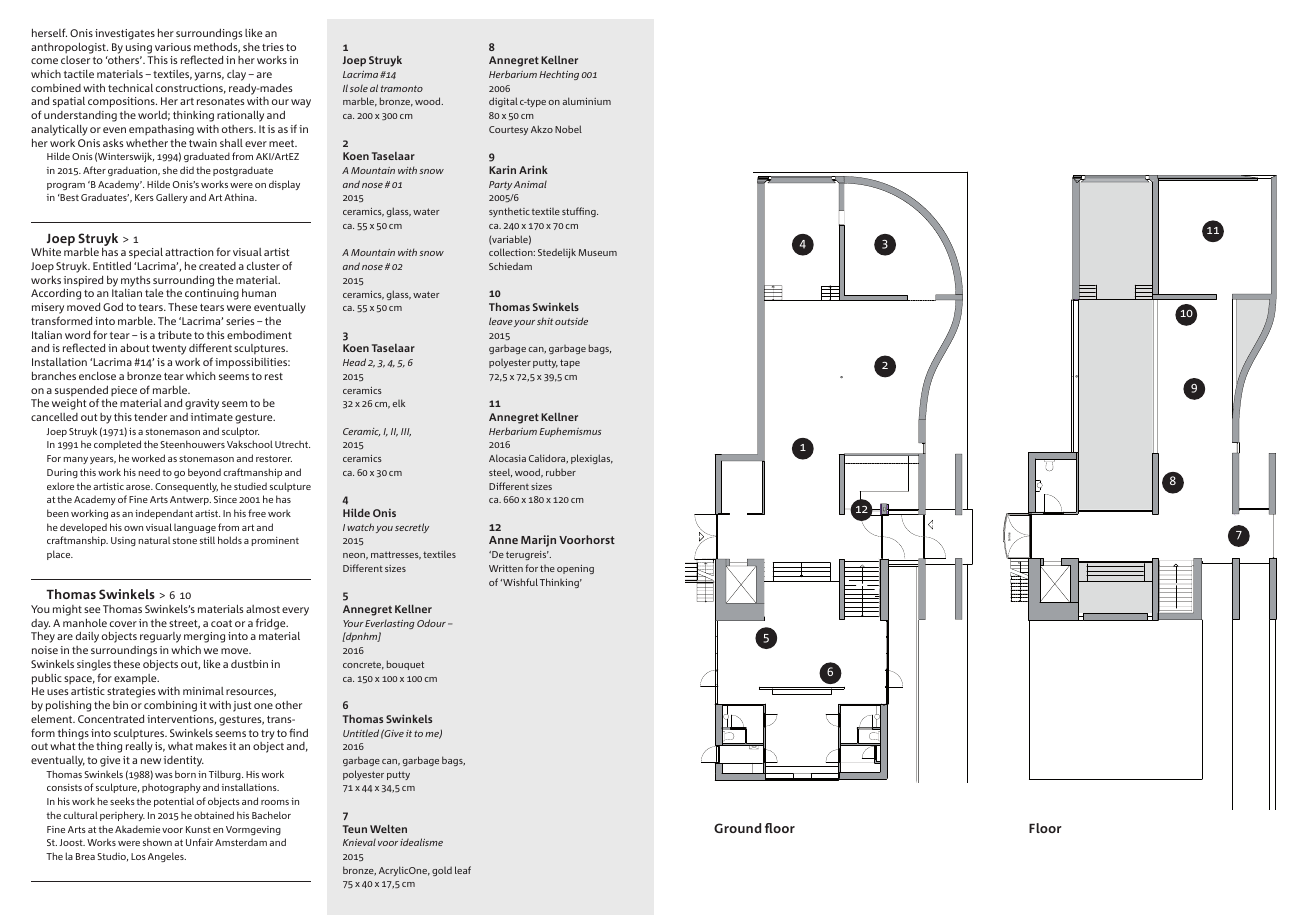 This screenshot has height=924, width=1308. Describe the element at coordinates (123, 624) in the screenshot. I see `cover` at that location.
